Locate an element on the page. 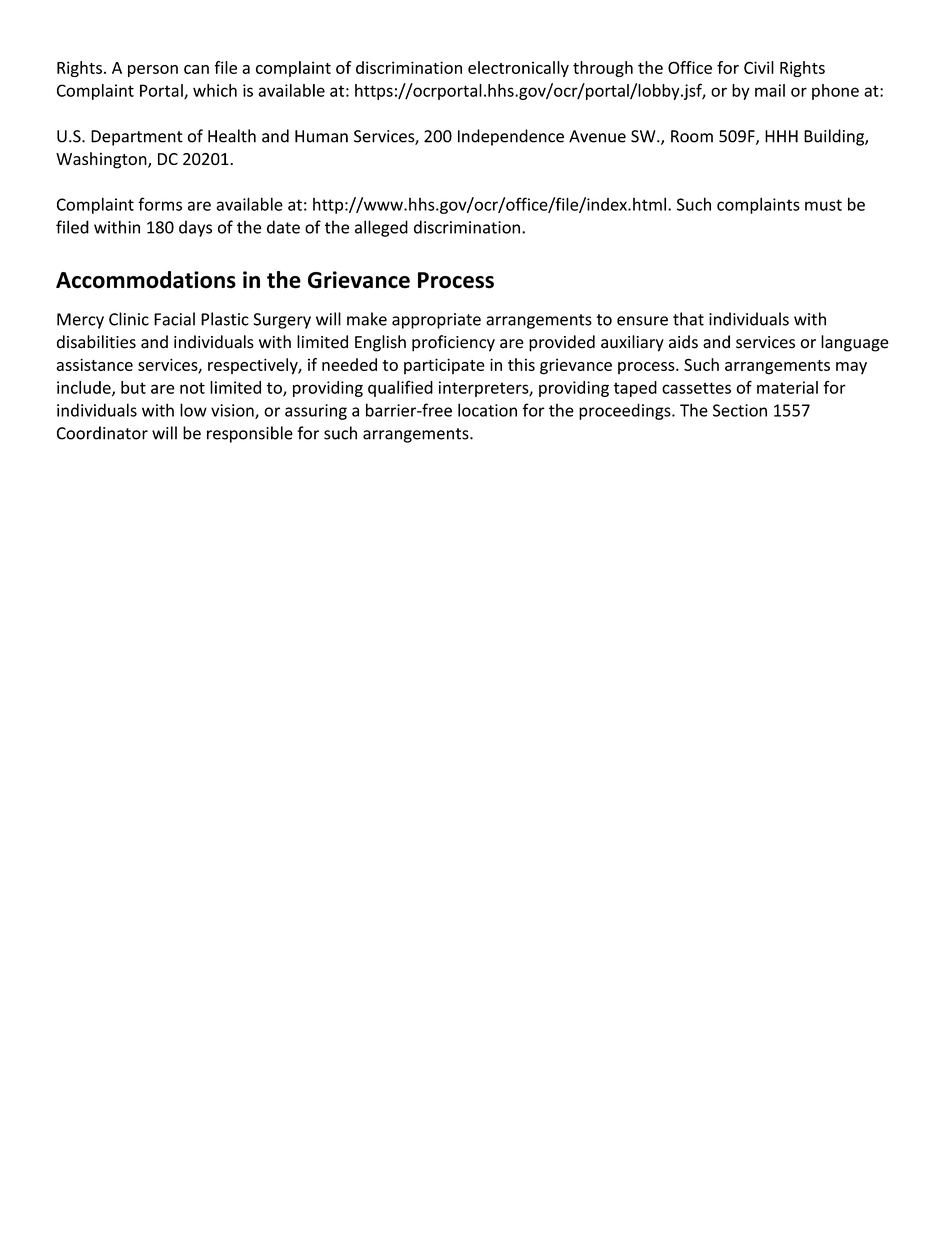  Facial is located at coordinates (174, 319).
